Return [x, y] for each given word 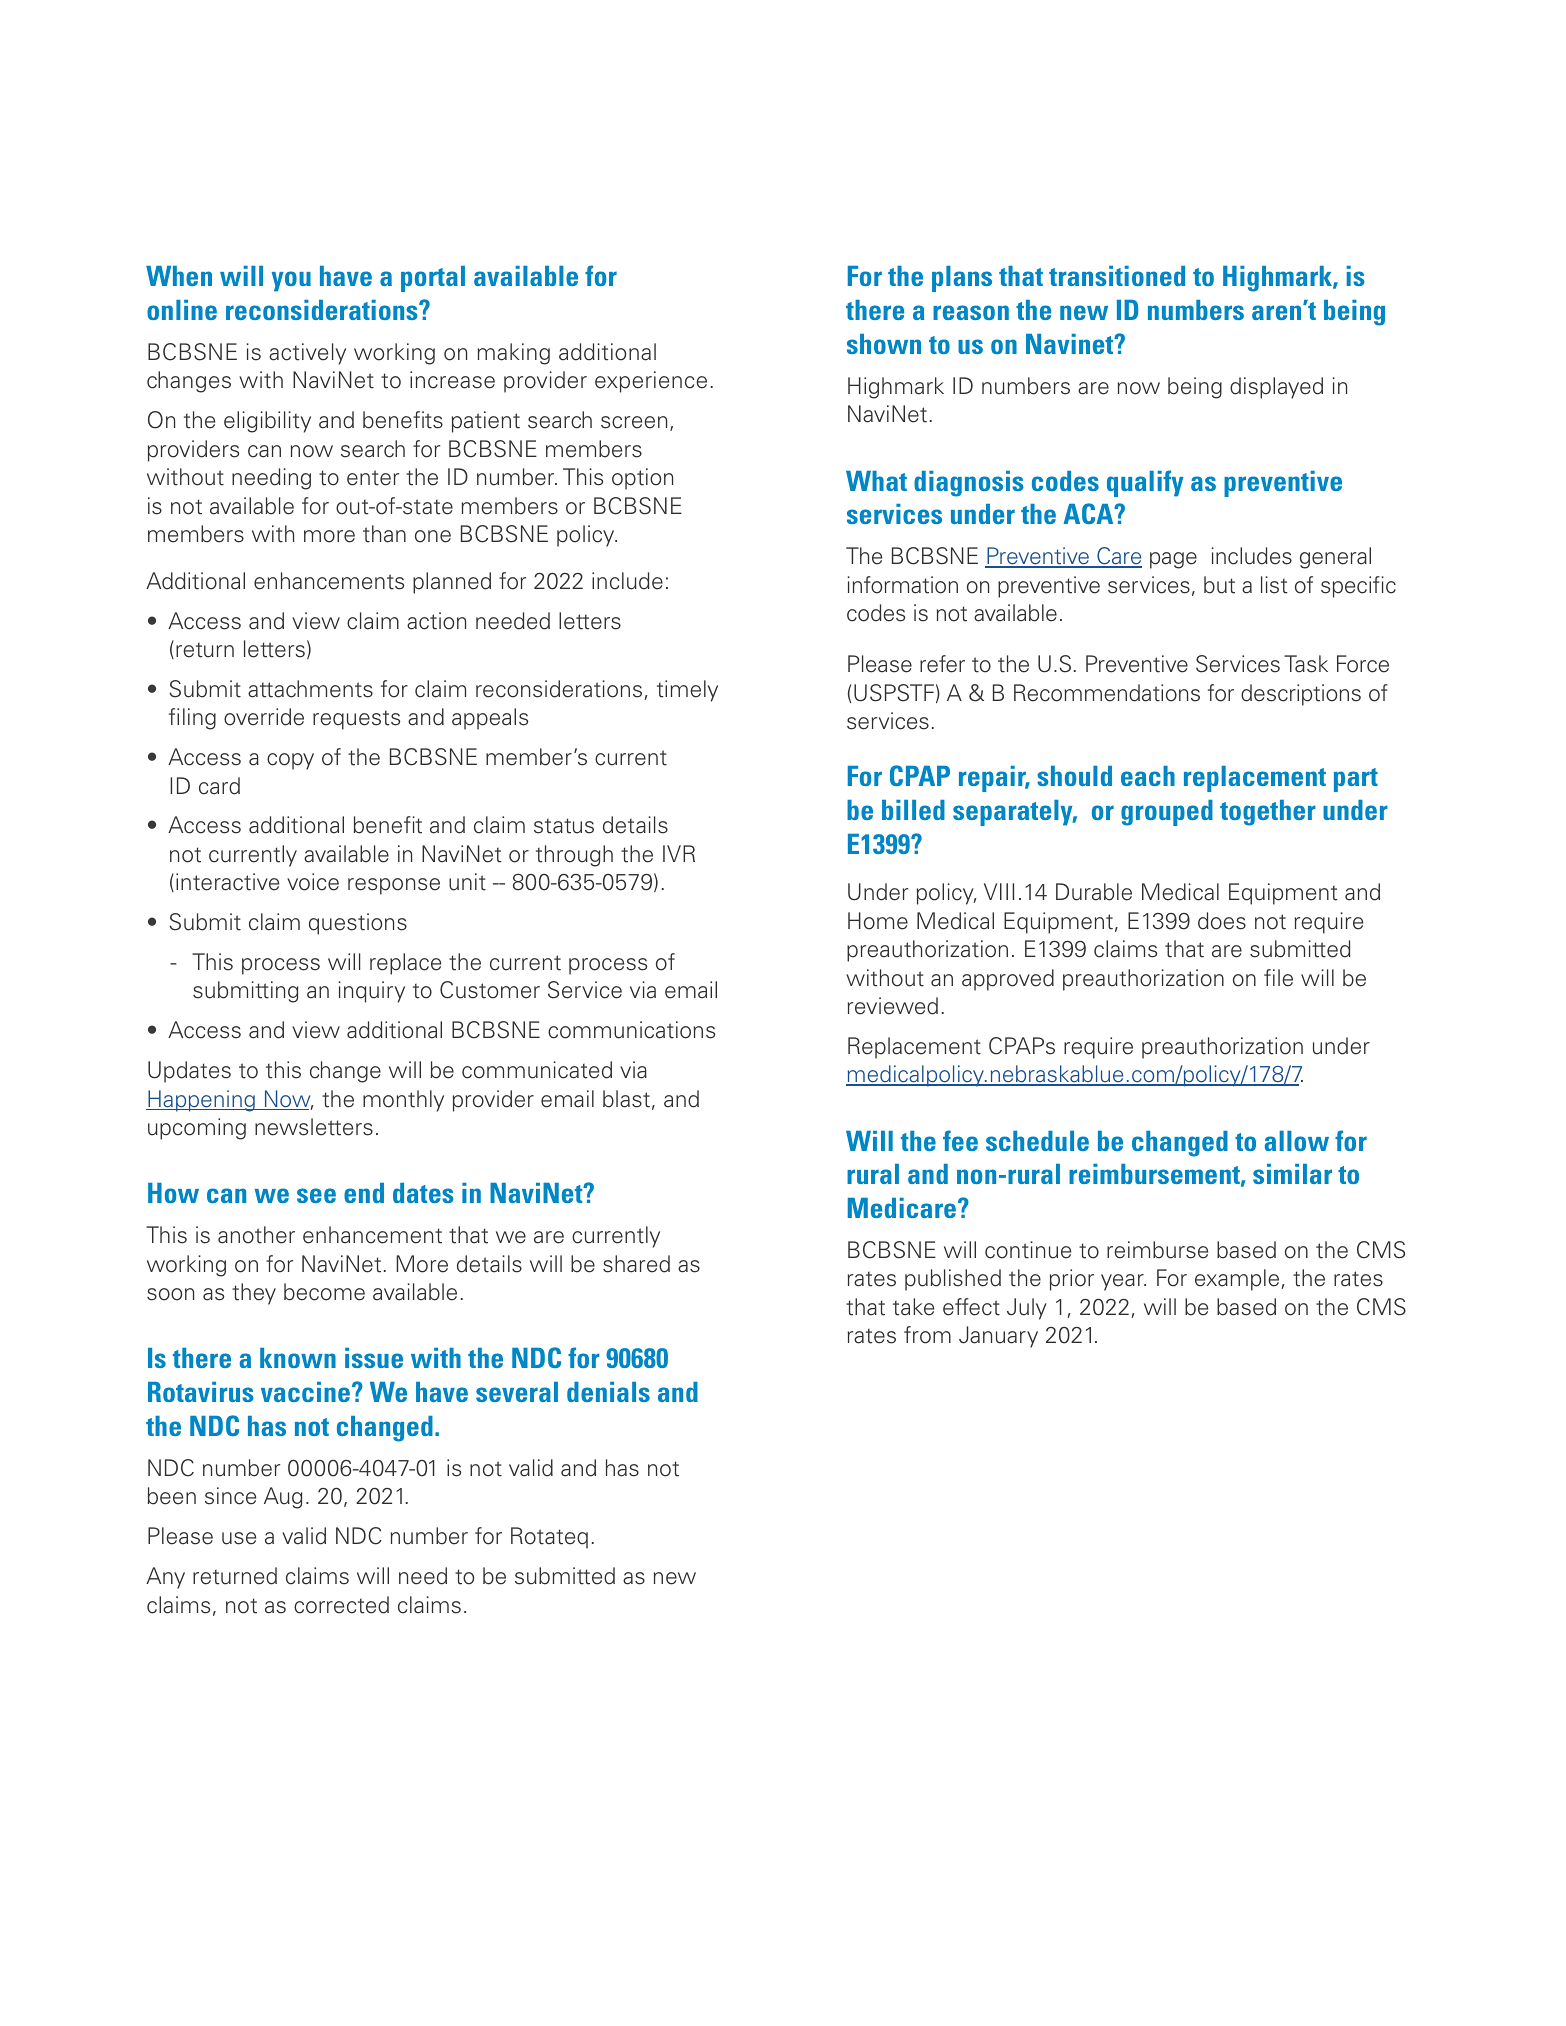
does [1222, 921]
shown [884, 344]
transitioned [1117, 276]
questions [358, 924]
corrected [341, 1605]
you [291, 281]
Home [878, 921]
